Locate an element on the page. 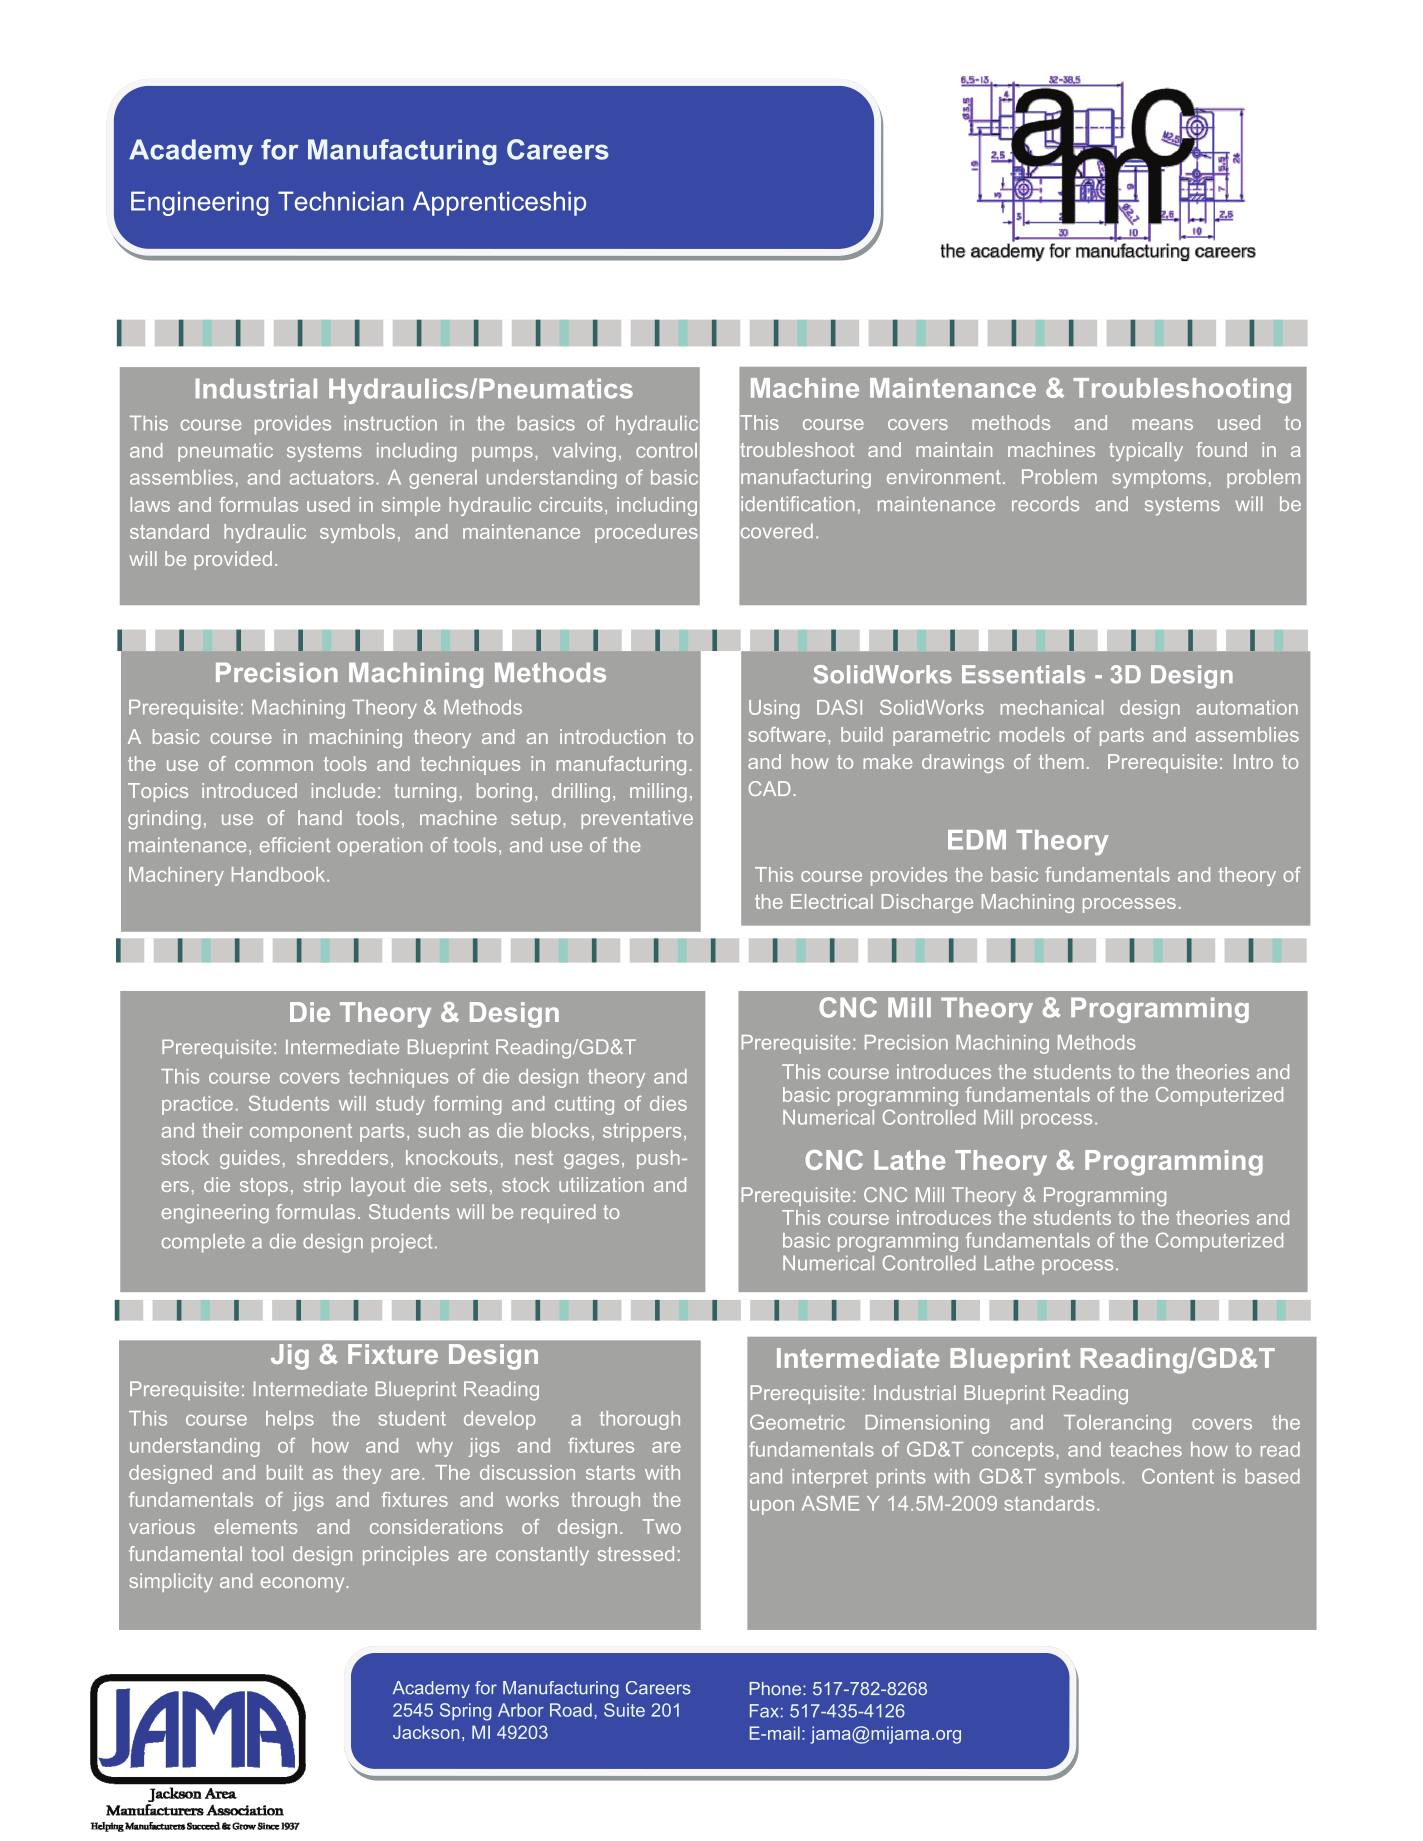  efficient is located at coordinates (295, 844).
